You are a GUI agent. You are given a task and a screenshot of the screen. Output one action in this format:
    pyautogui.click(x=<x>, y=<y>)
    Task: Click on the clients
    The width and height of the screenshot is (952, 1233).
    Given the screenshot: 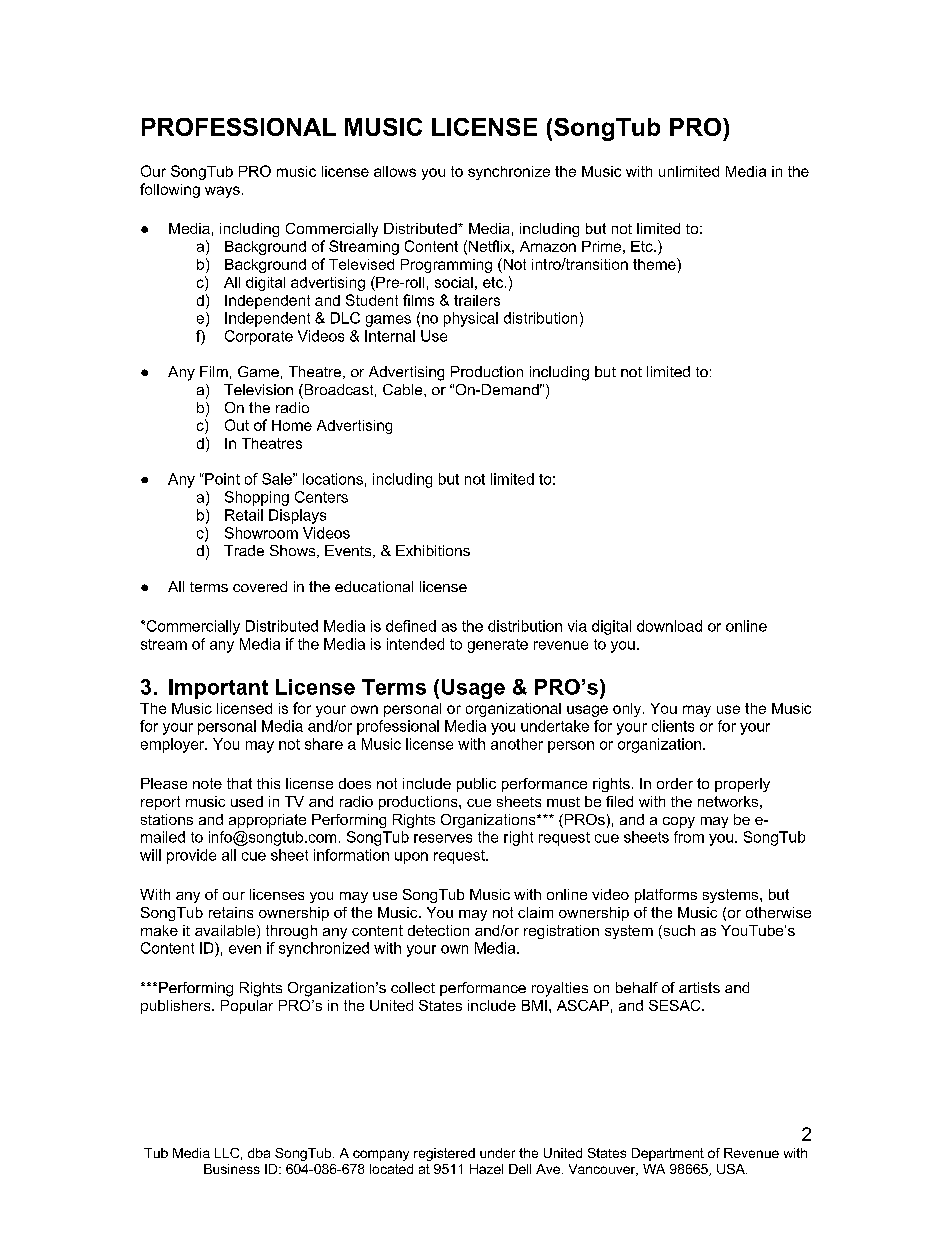 What is the action you would take?
    pyautogui.click(x=673, y=726)
